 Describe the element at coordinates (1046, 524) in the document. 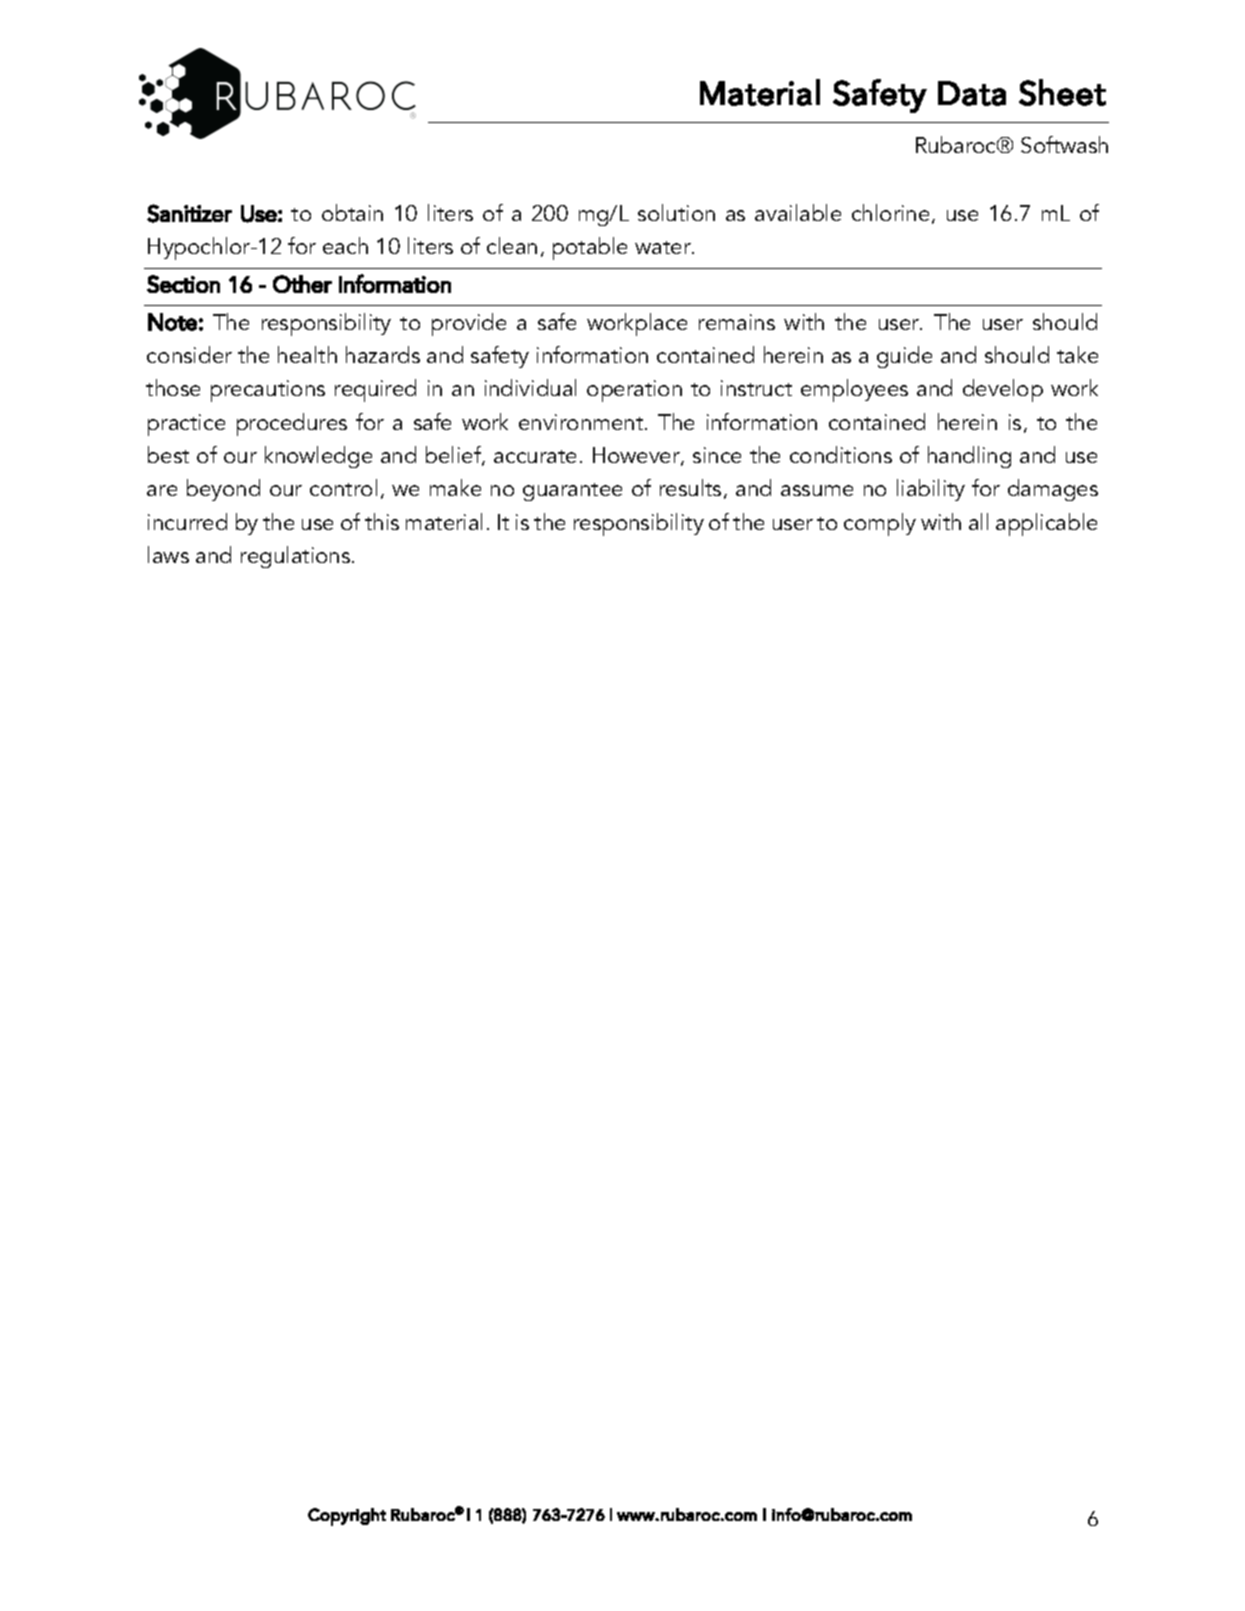

I see `applicable` at that location.
